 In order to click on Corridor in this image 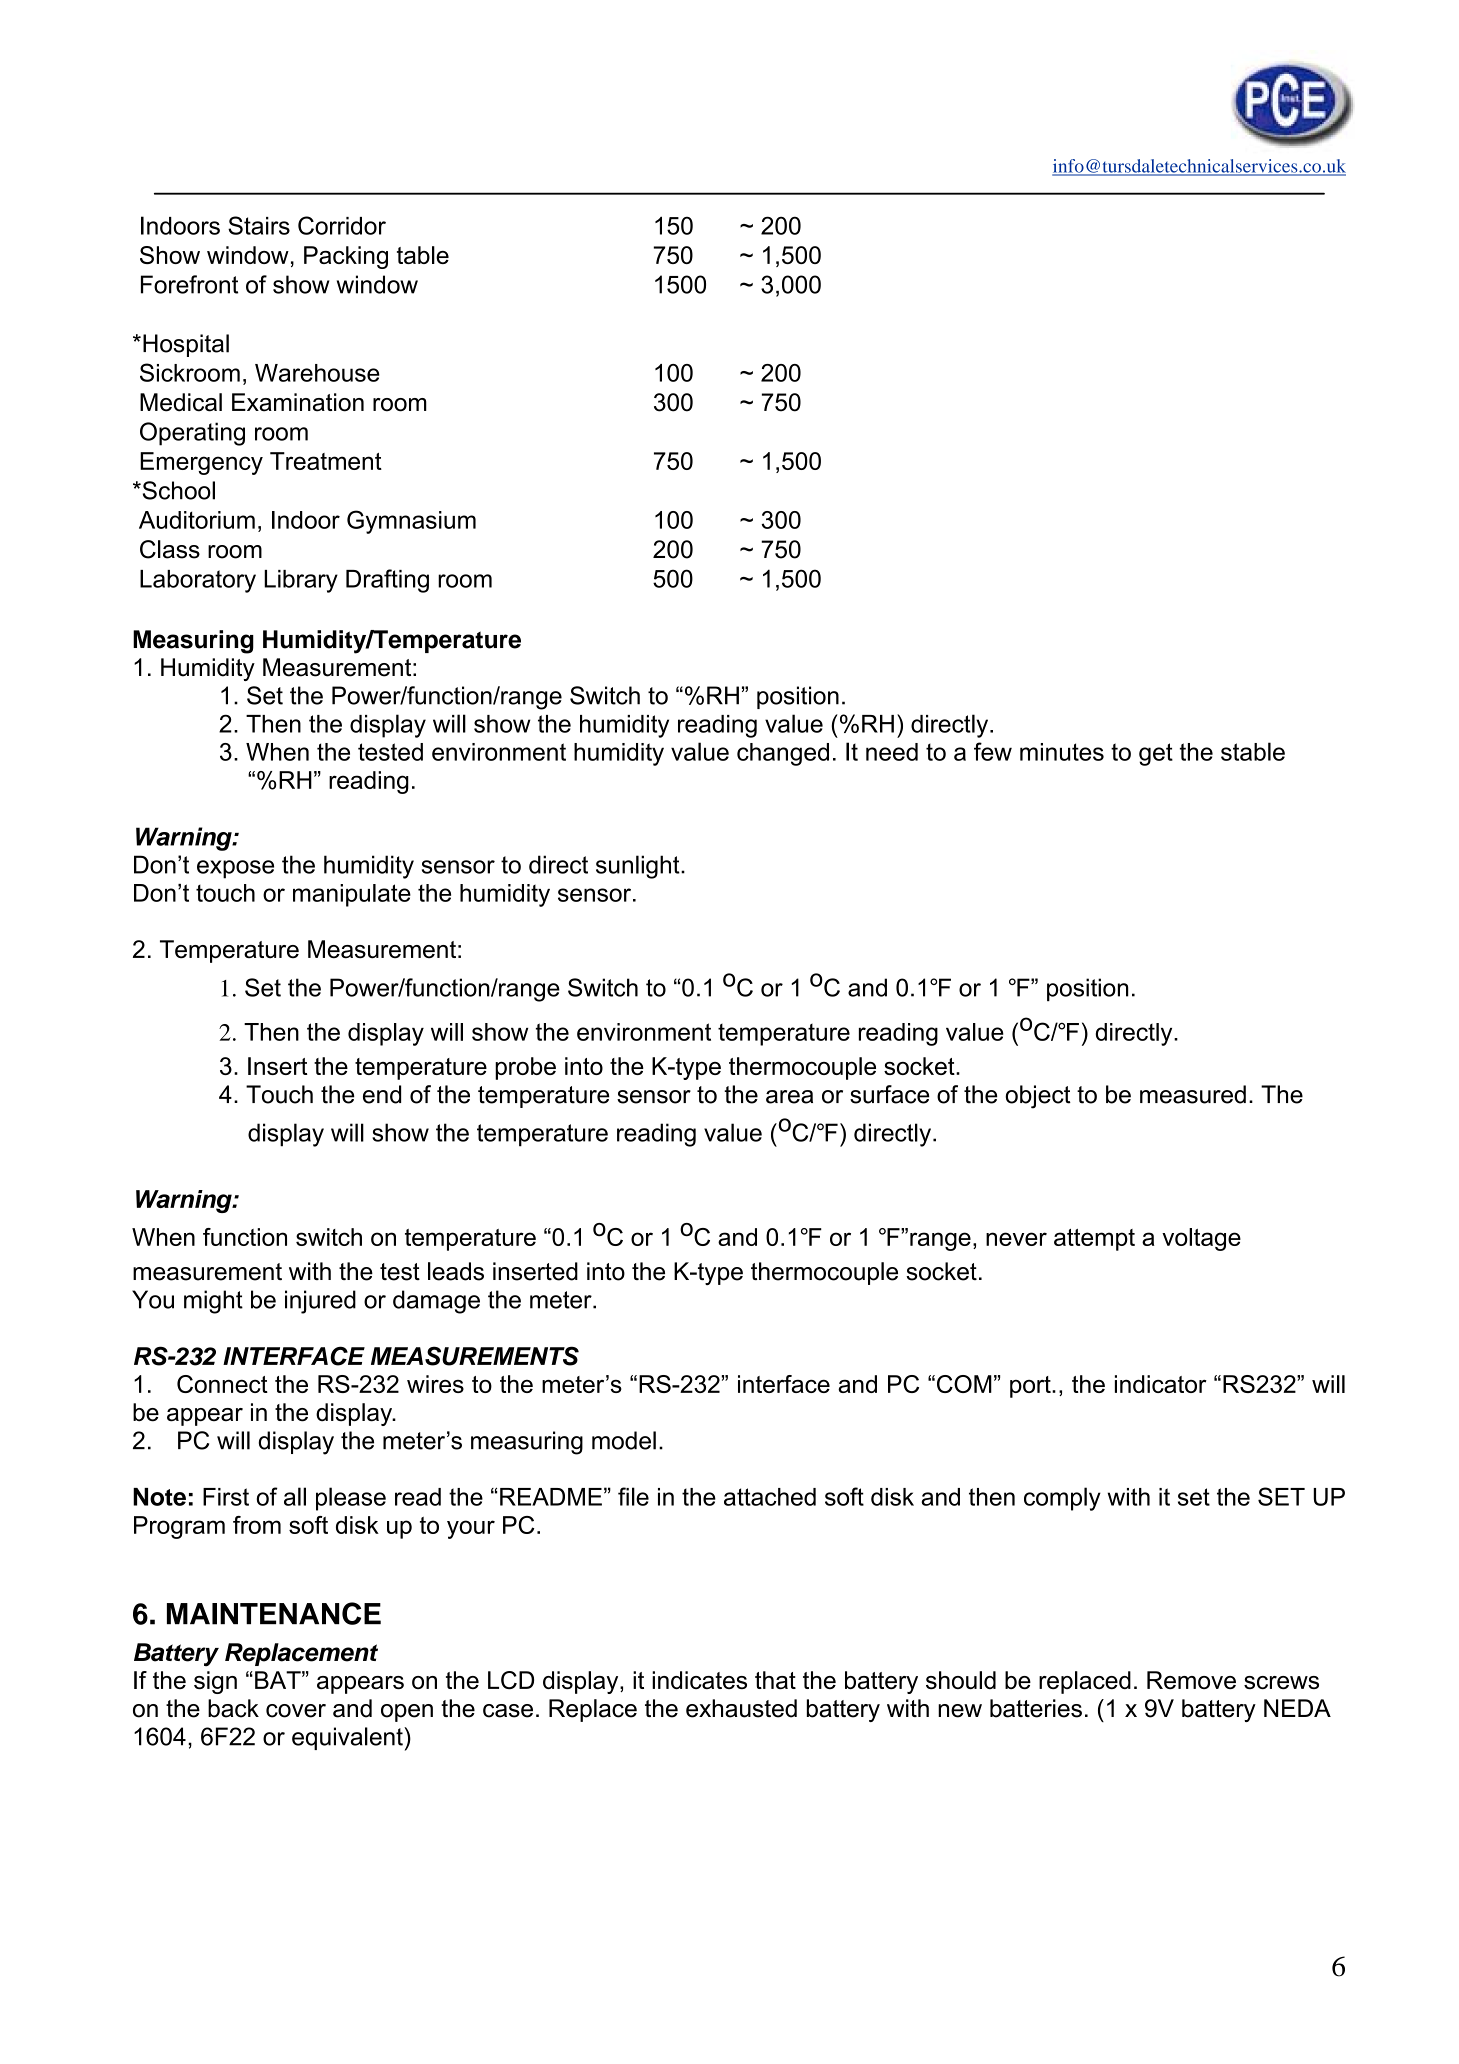, I will do `click(342, 225)`.
